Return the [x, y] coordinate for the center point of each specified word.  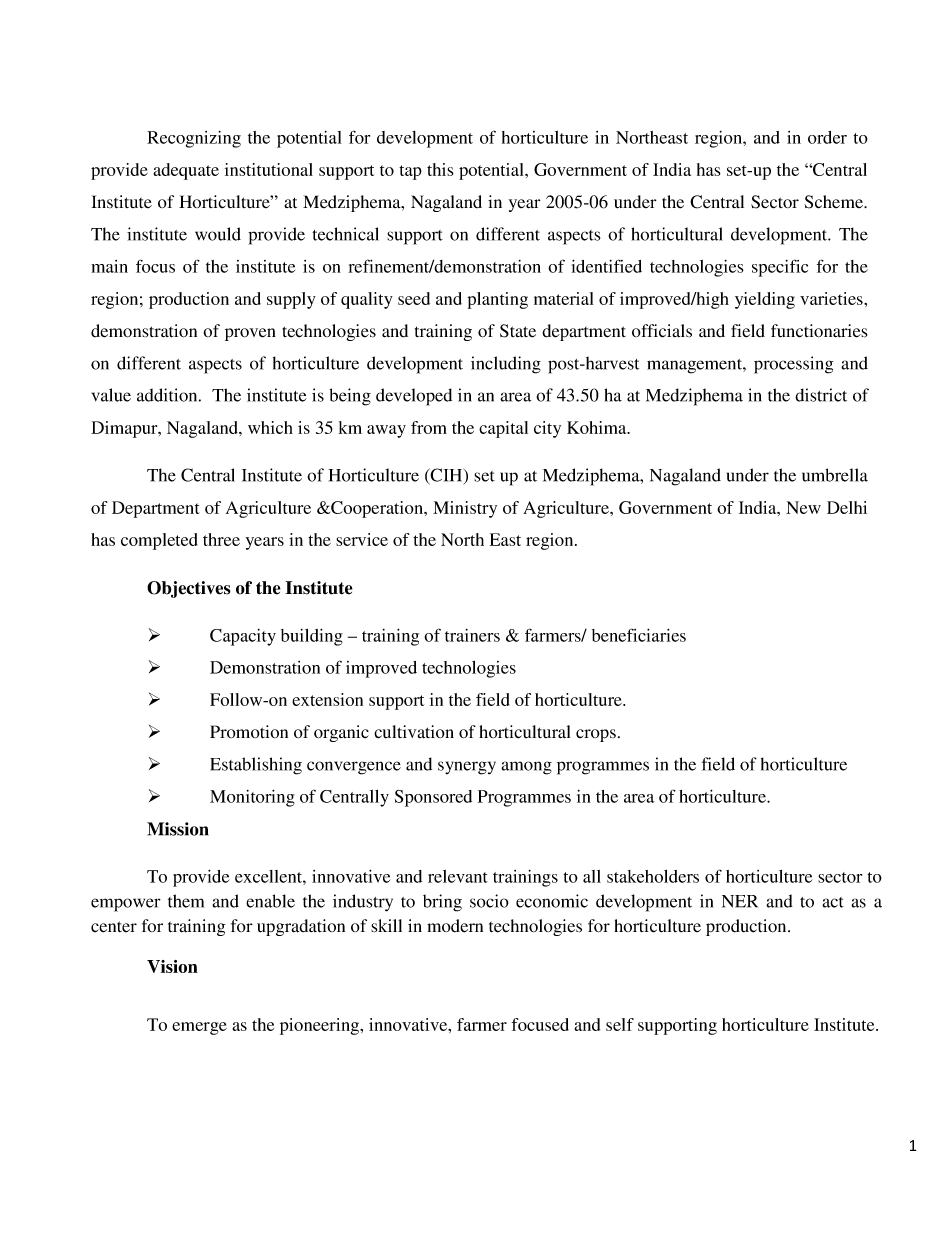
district [821, 395]
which [270, 427]
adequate [186, 171]
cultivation [414, 732]
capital [503, 429]
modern [455, 926]
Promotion [249, 731]
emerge [199, 1028]
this [440, 169]
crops [596, 735]
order [827, 137]
